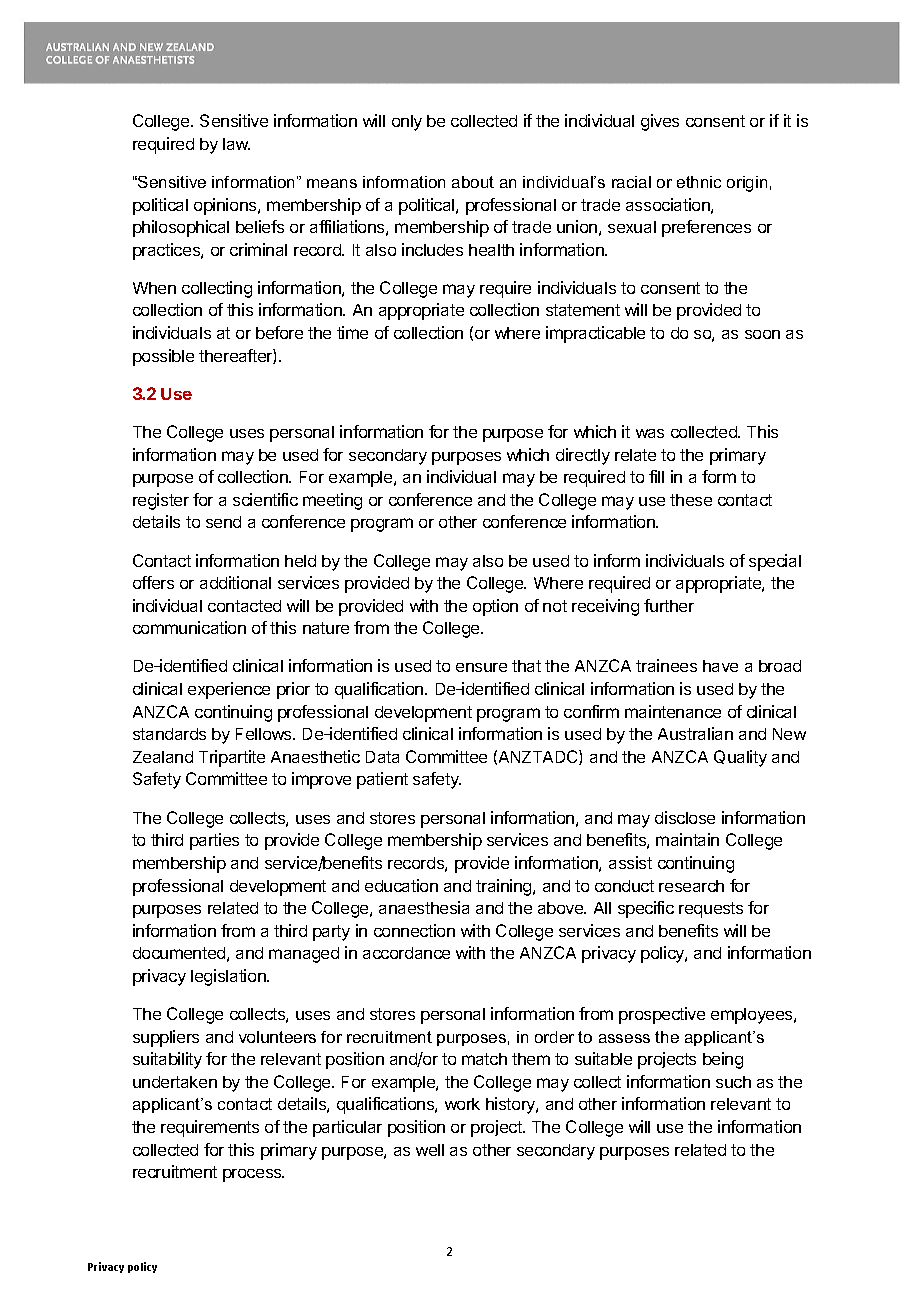 The width and height of the screenshot is (924, 1308). Describe the element at coordinates (214, 841) in the screenshot. I see `parties` at that location.
